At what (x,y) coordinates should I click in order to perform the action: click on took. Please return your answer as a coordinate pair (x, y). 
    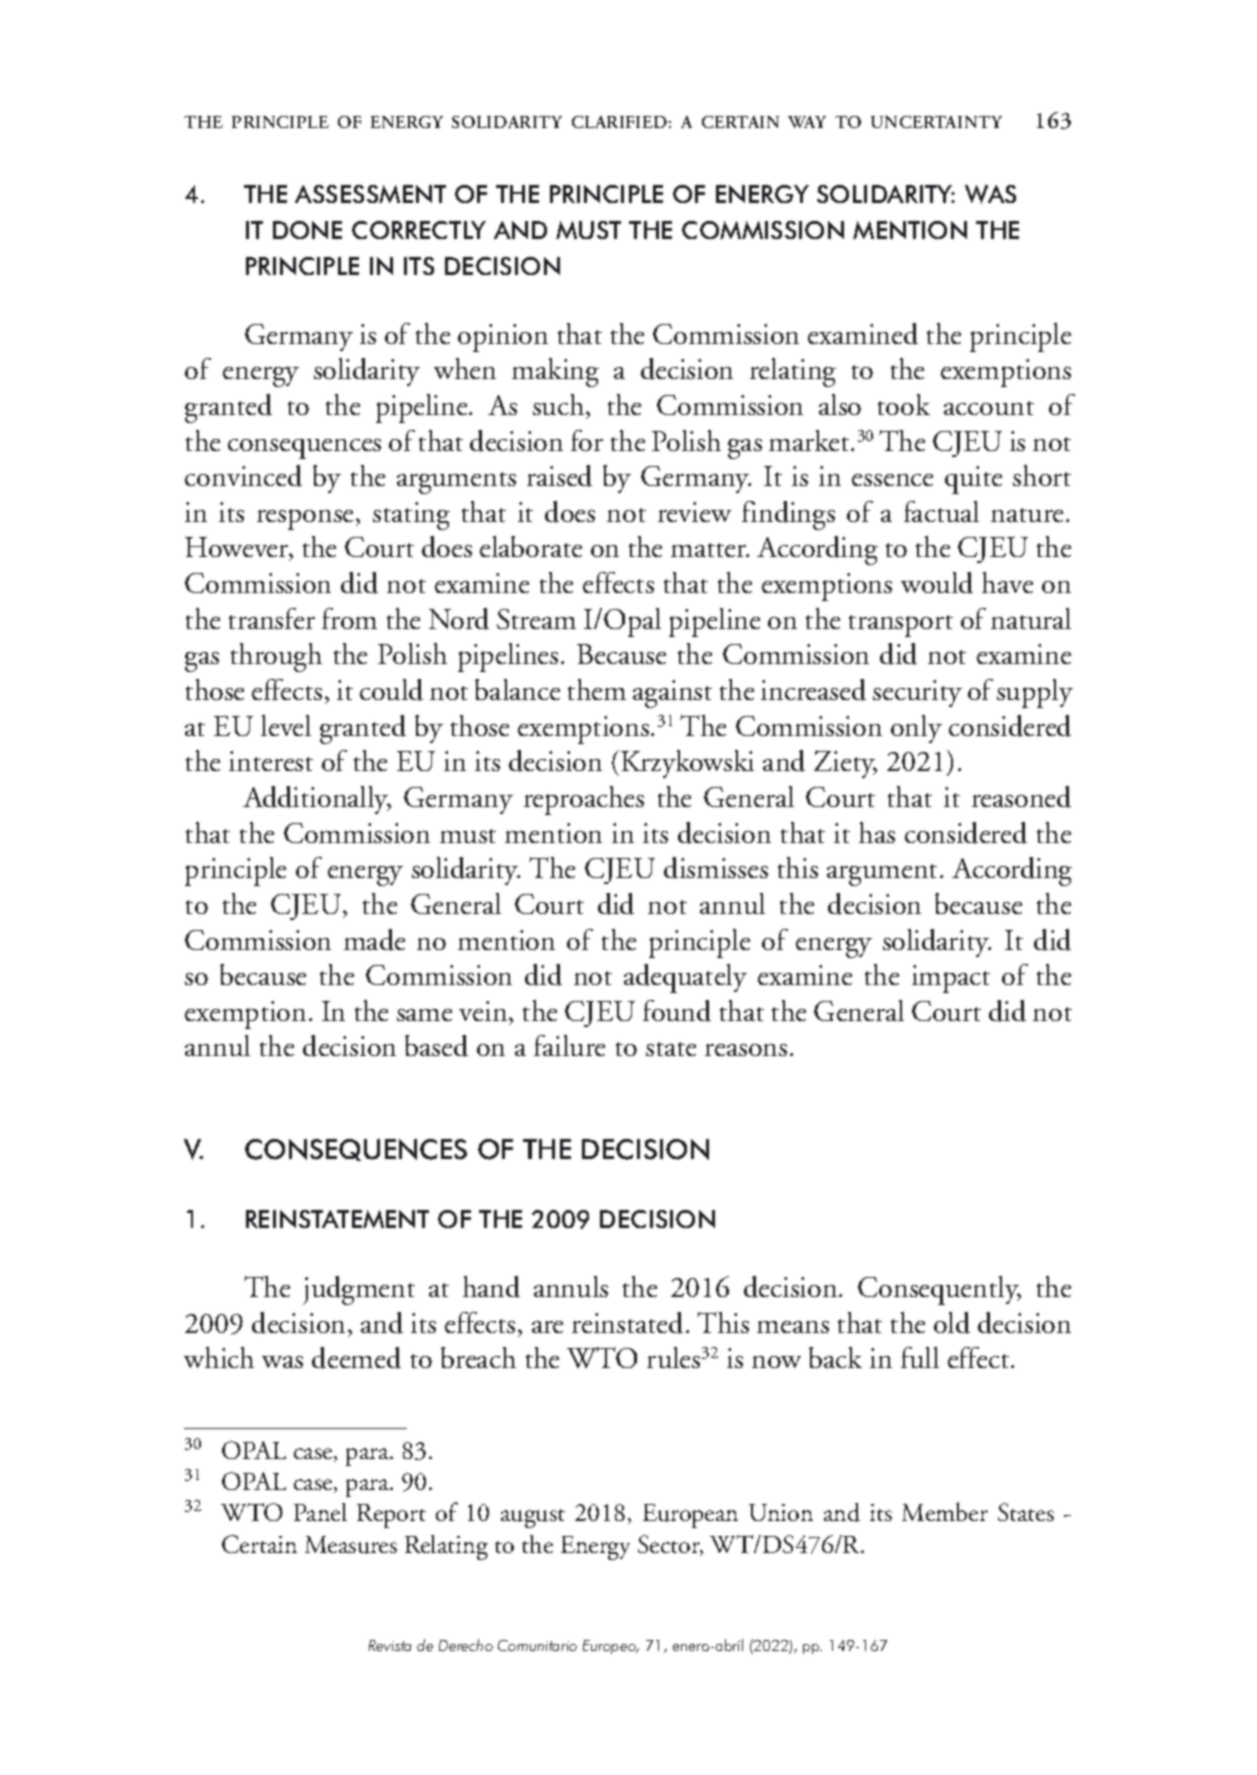
    Looking at the image, I should click on (904, 404).
